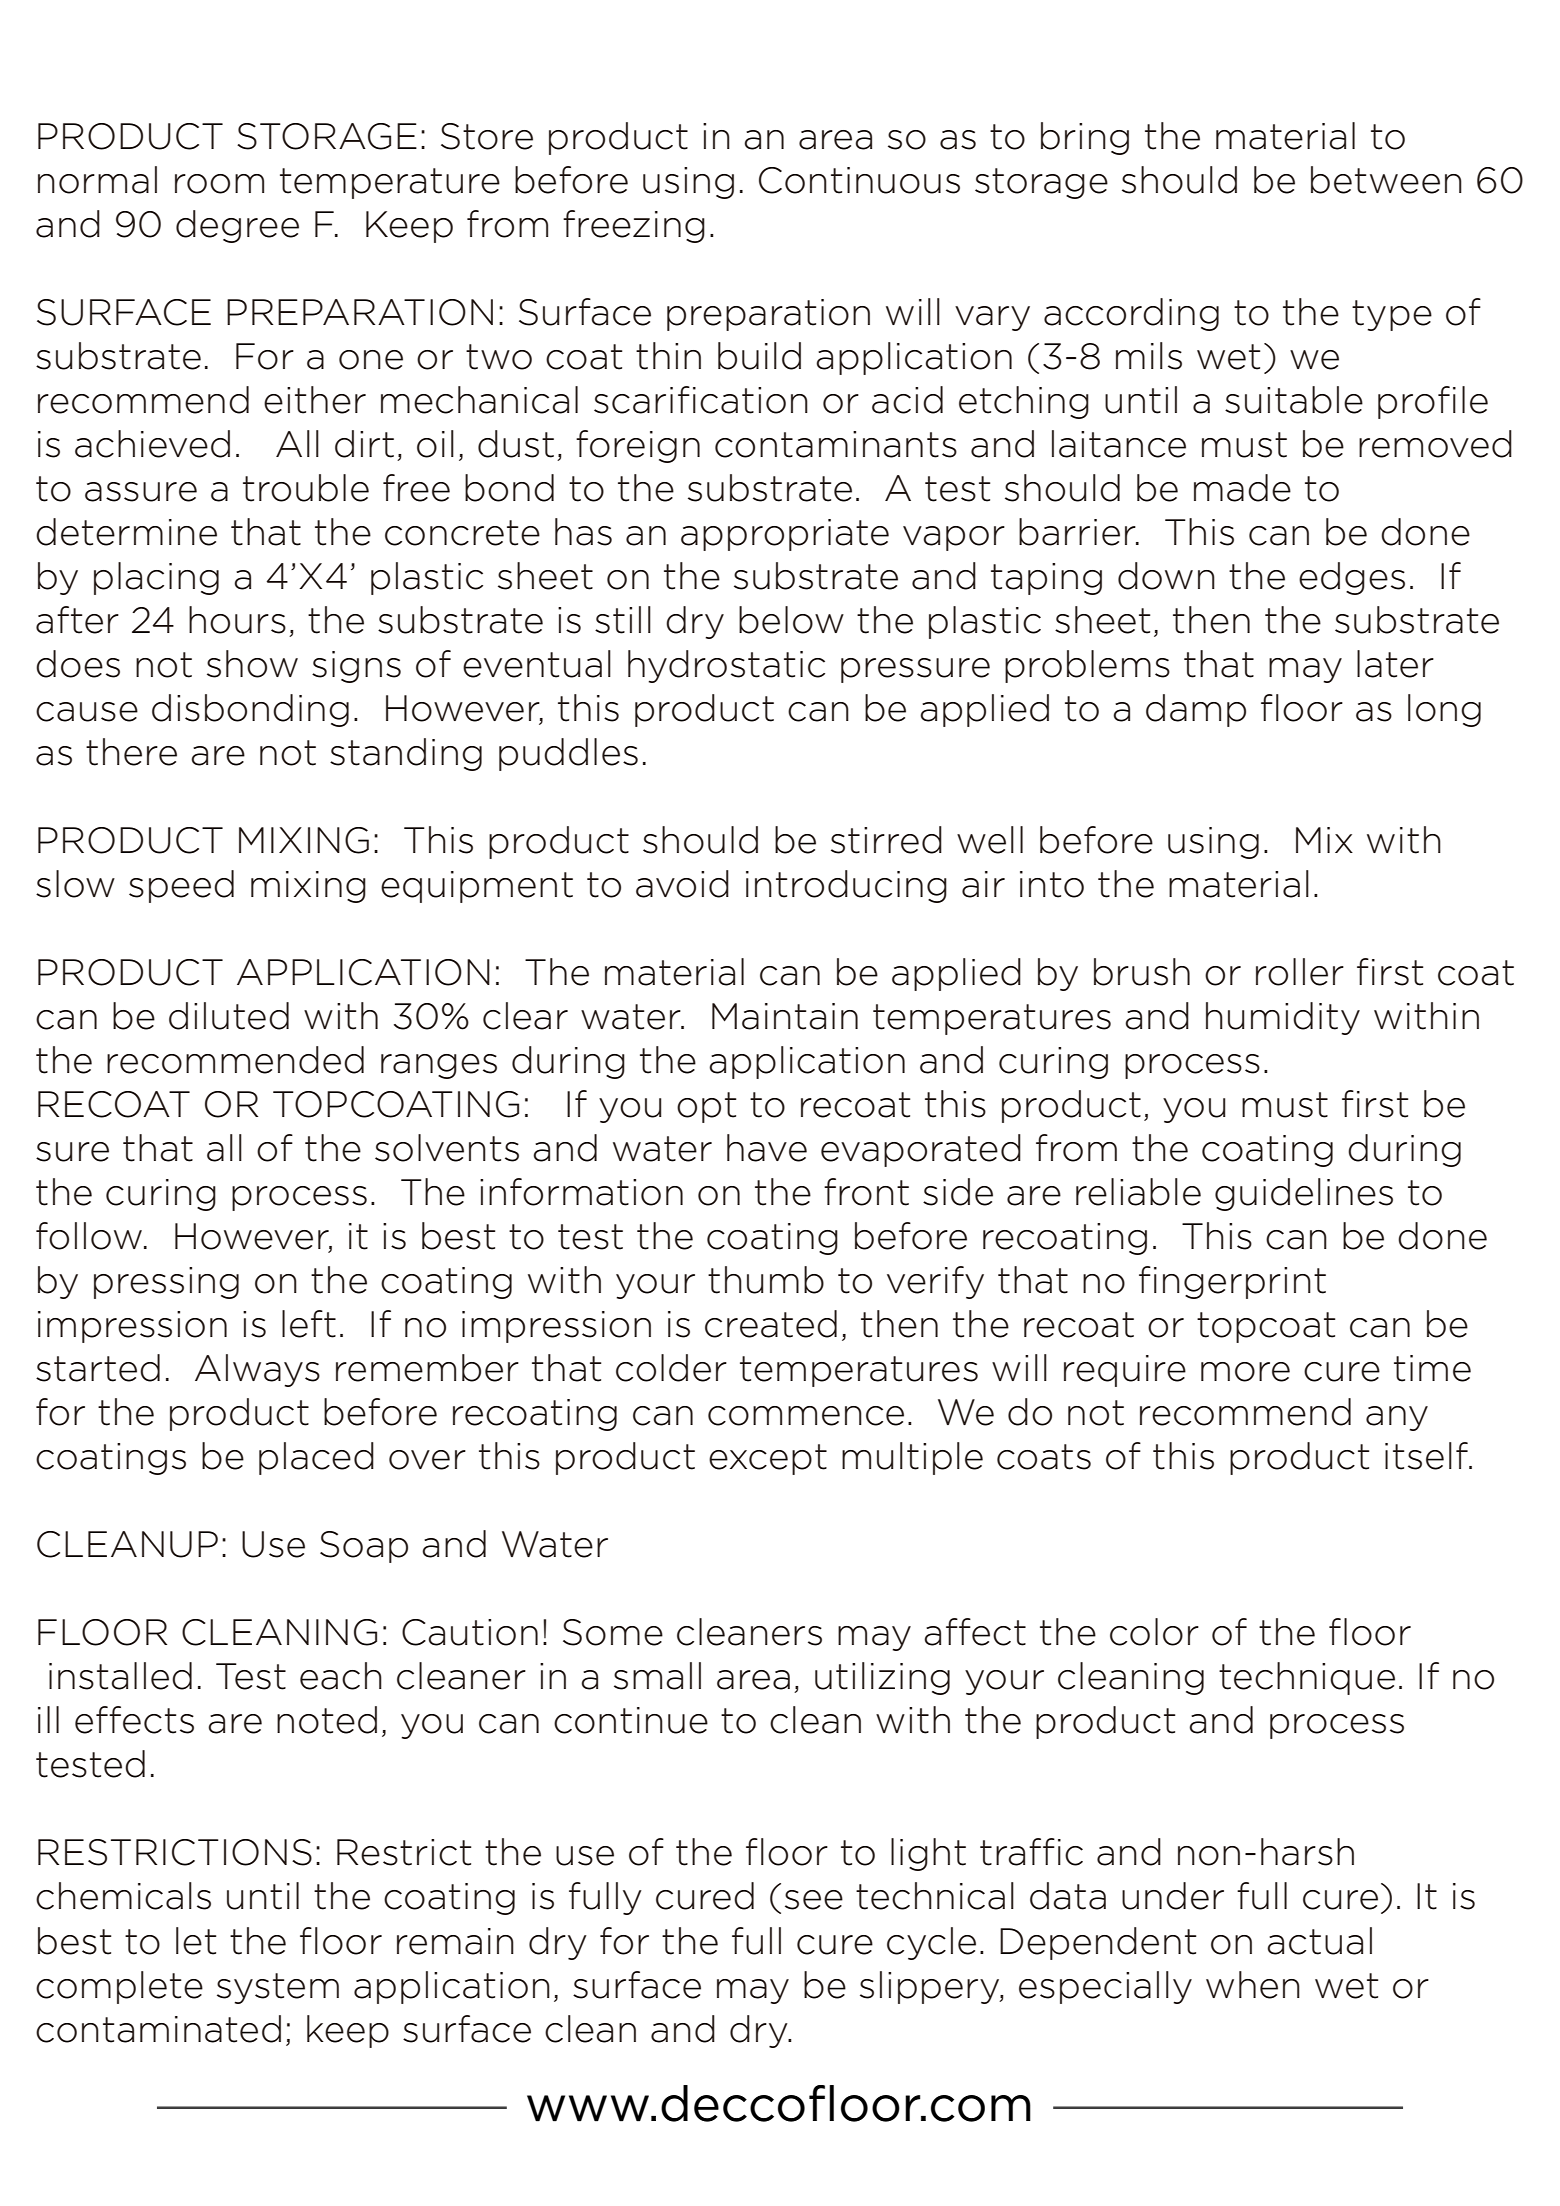  Describe the element at coordinates (1386, 180) in the image. I see `between` at that location.
